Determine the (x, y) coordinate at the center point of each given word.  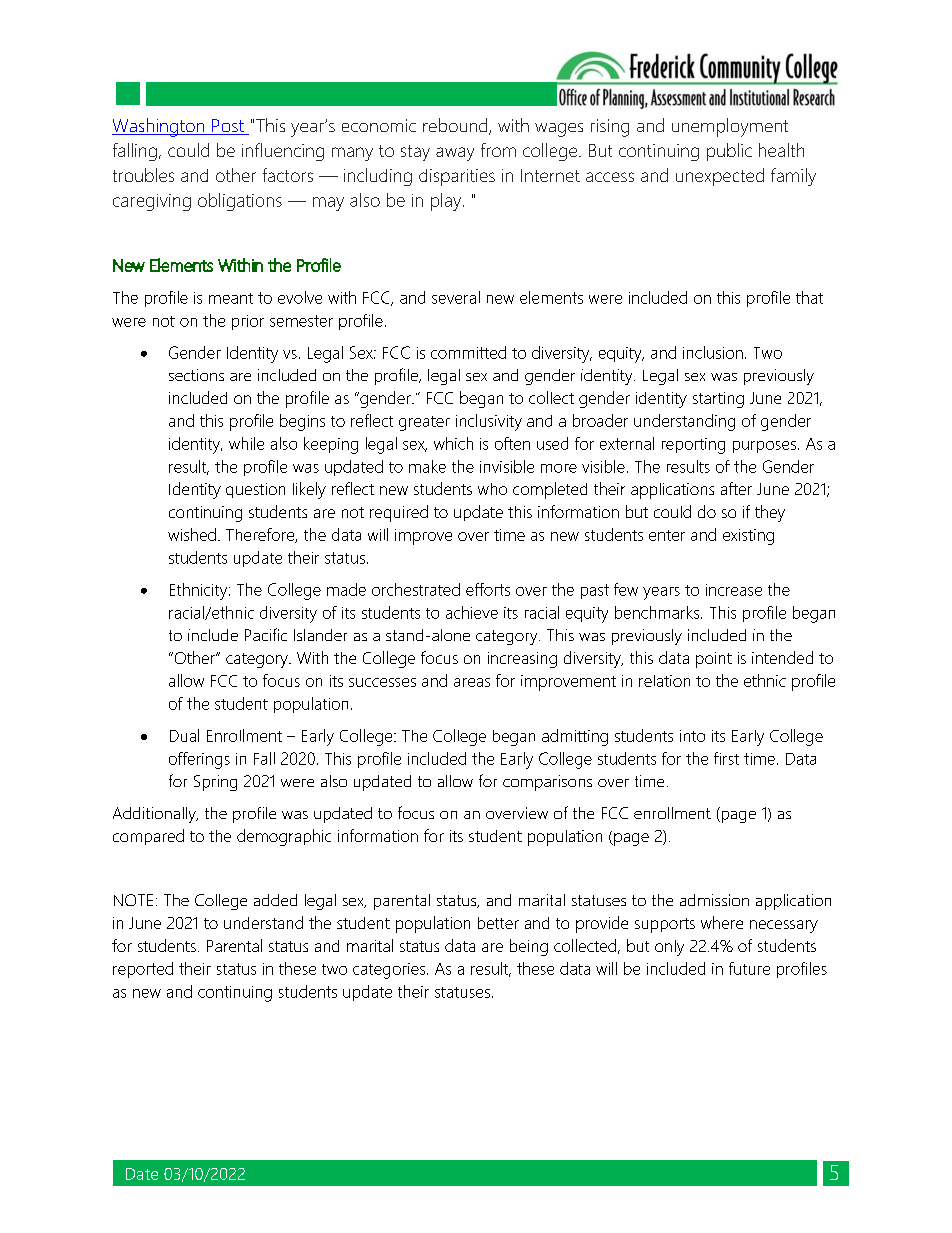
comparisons (547, 783)
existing (748, 537)
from (498, 150)
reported (143, 970)
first (726, 758)
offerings (199, 760)
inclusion (713, 352)
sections (196, 375)
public (729, 152)
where (722, 922)
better (498, 923)
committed (468, 352)
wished (192, 534)
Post (228, 127)
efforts (488, 589)
